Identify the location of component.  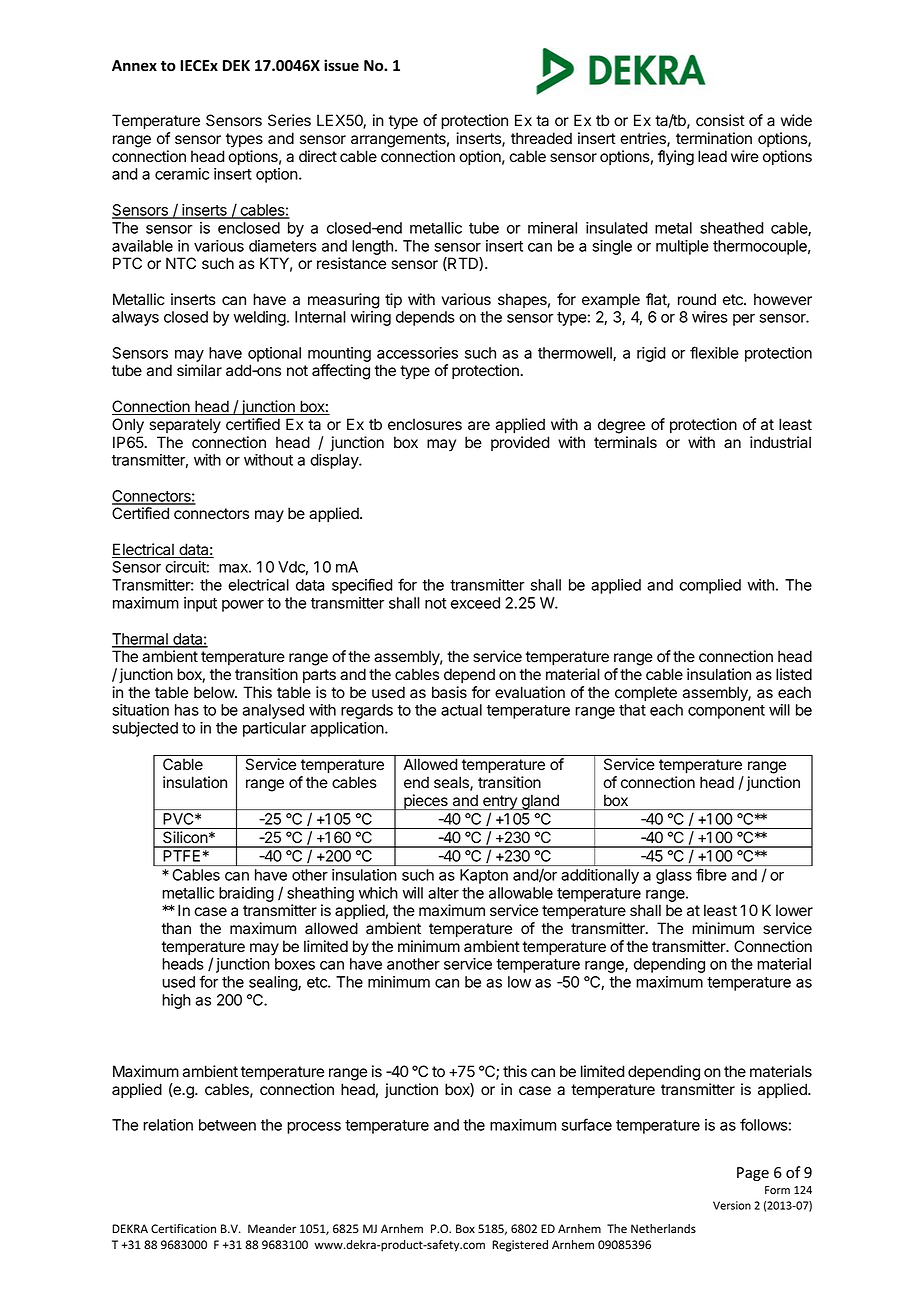
(726, 712).
